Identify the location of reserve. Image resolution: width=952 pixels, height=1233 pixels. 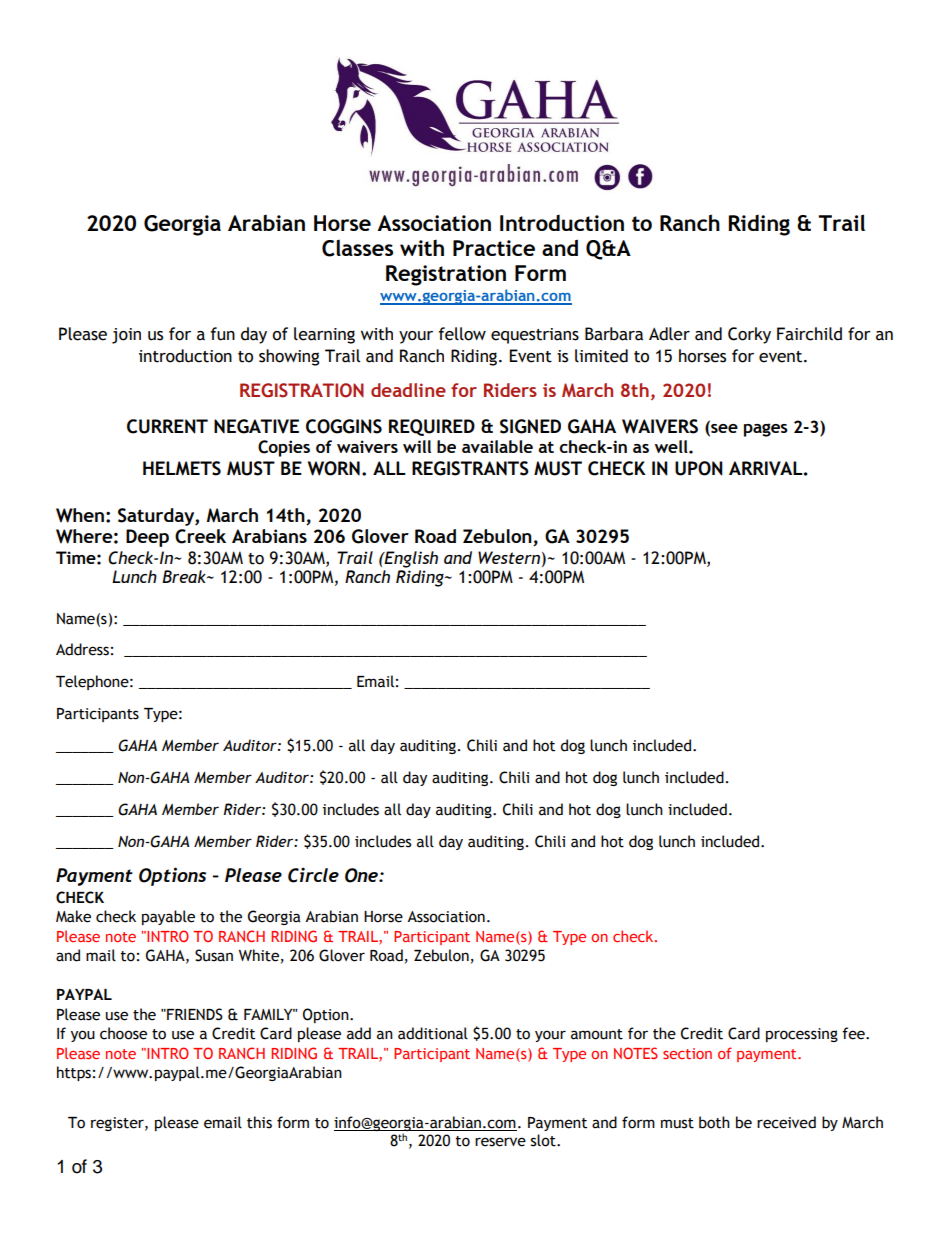
(500, 1142).
